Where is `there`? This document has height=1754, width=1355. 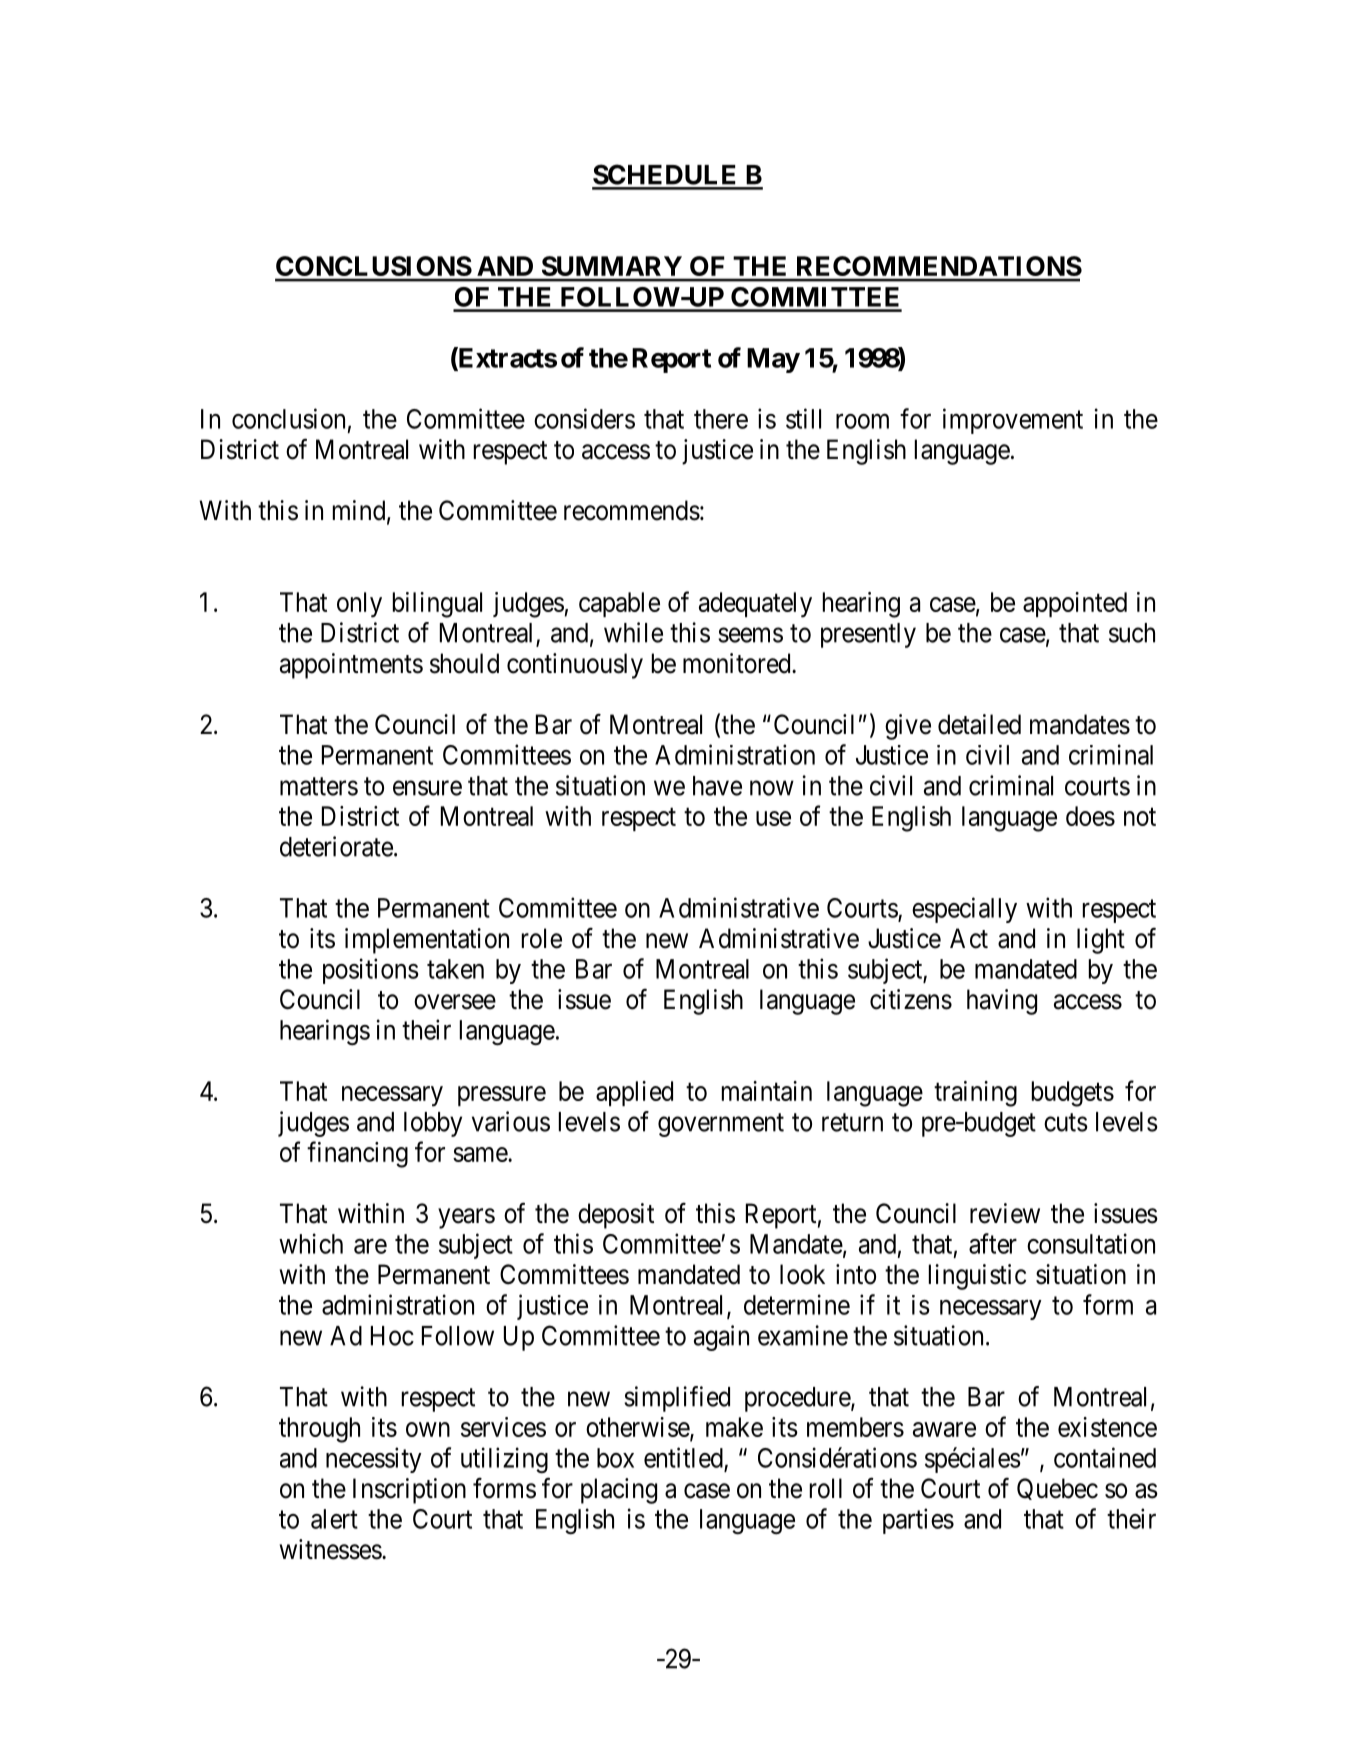
there is located at coordinates (721, 419).
